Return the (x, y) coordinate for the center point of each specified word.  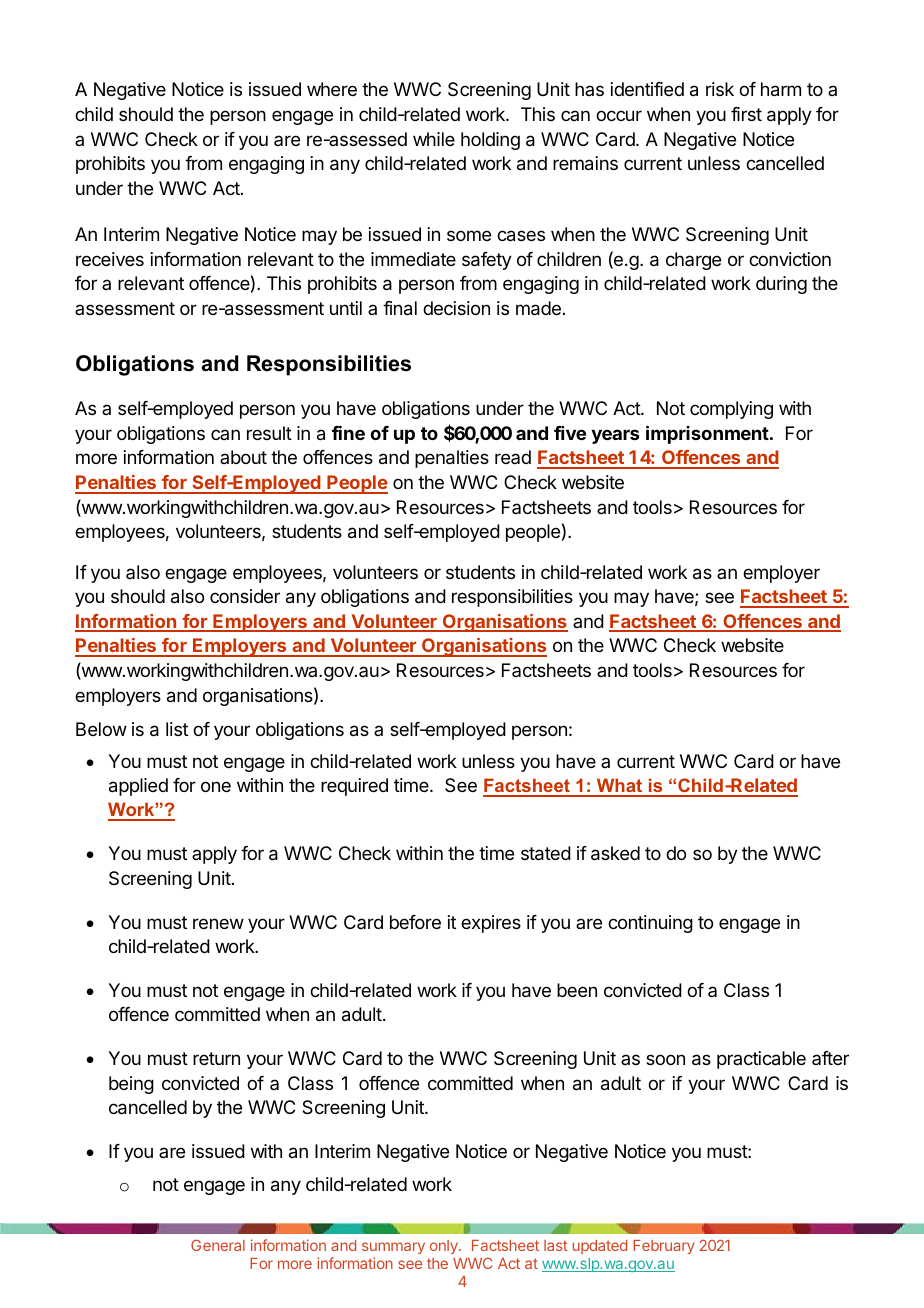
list (177, 729)
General (218, 1245)
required (354, 787)
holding (490, 141)
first (746, 114)
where (332, 89)
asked (615, 853)
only (445, 1247)
